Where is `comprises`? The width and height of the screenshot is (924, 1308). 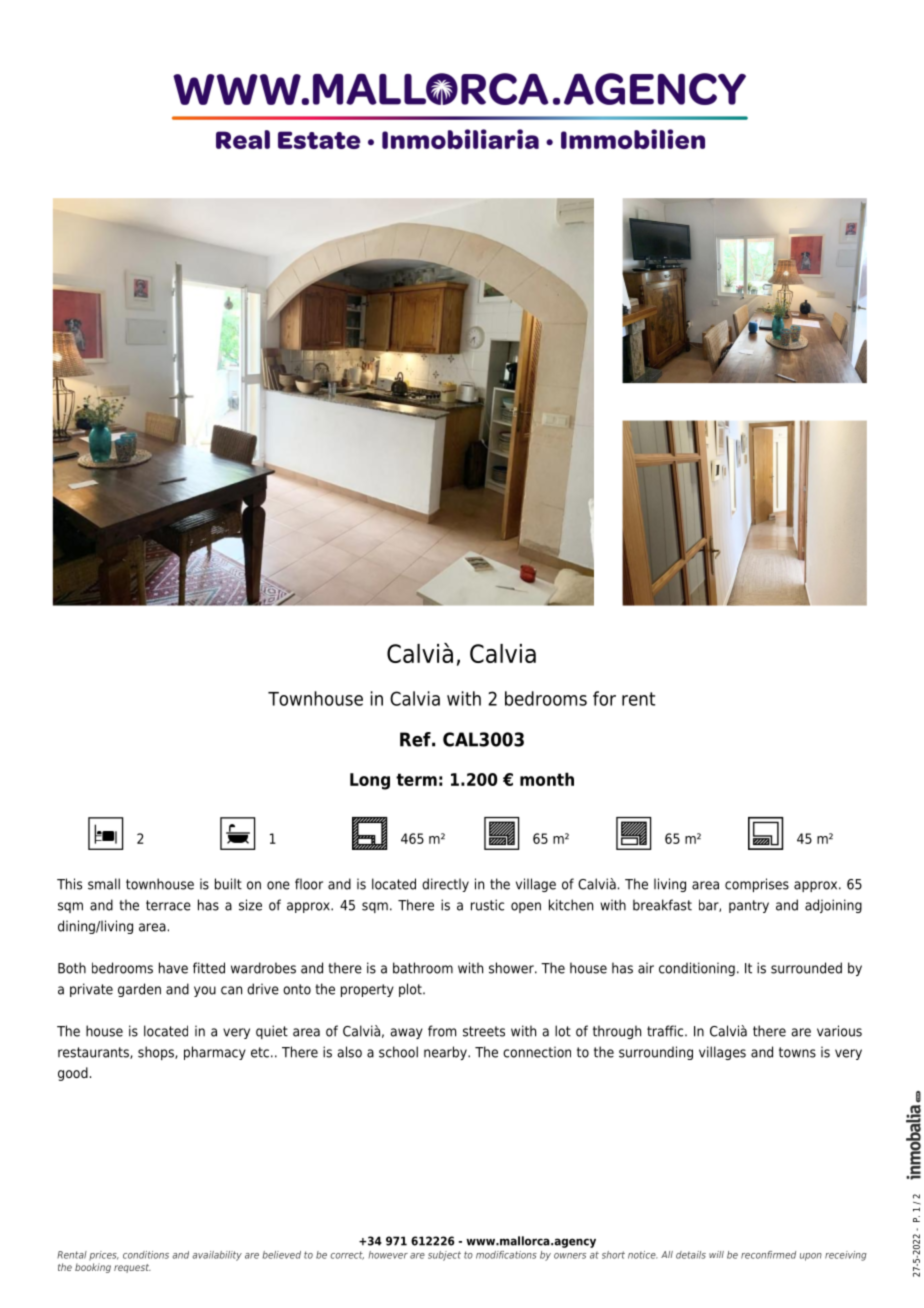
comprises is located at coordinates (757, 885).
